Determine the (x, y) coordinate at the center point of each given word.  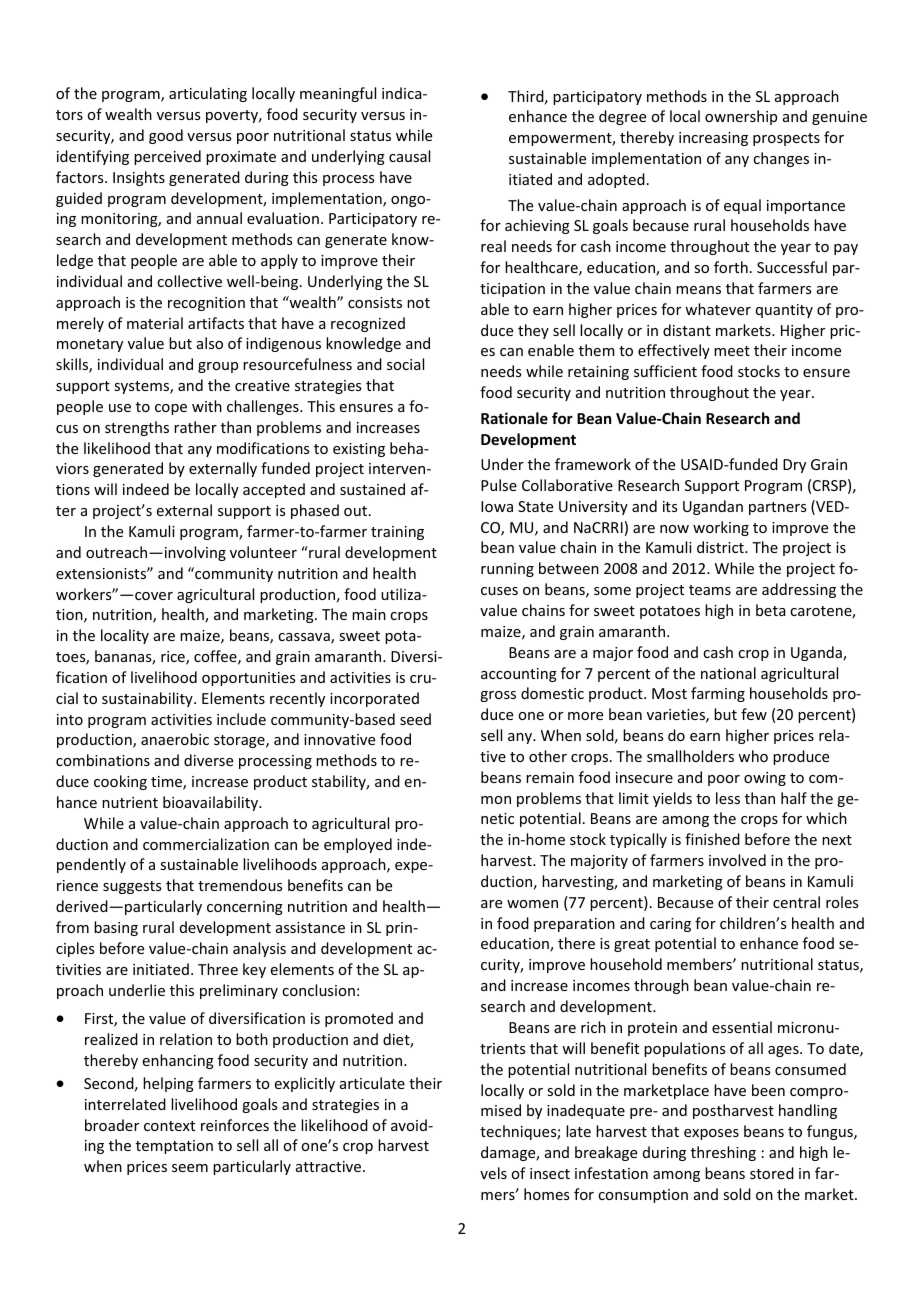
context (169, 1126)
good (166, 136)
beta (770, 610)
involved (737, 860)
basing (116, 928)
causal (409, 156)
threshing (723, 1153)
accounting (519, 675)
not (418, 303)
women (532, 904)
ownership (741, 117)
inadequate (586, 1111)
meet (732, 351)
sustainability (148, 699)
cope (171, 409)
